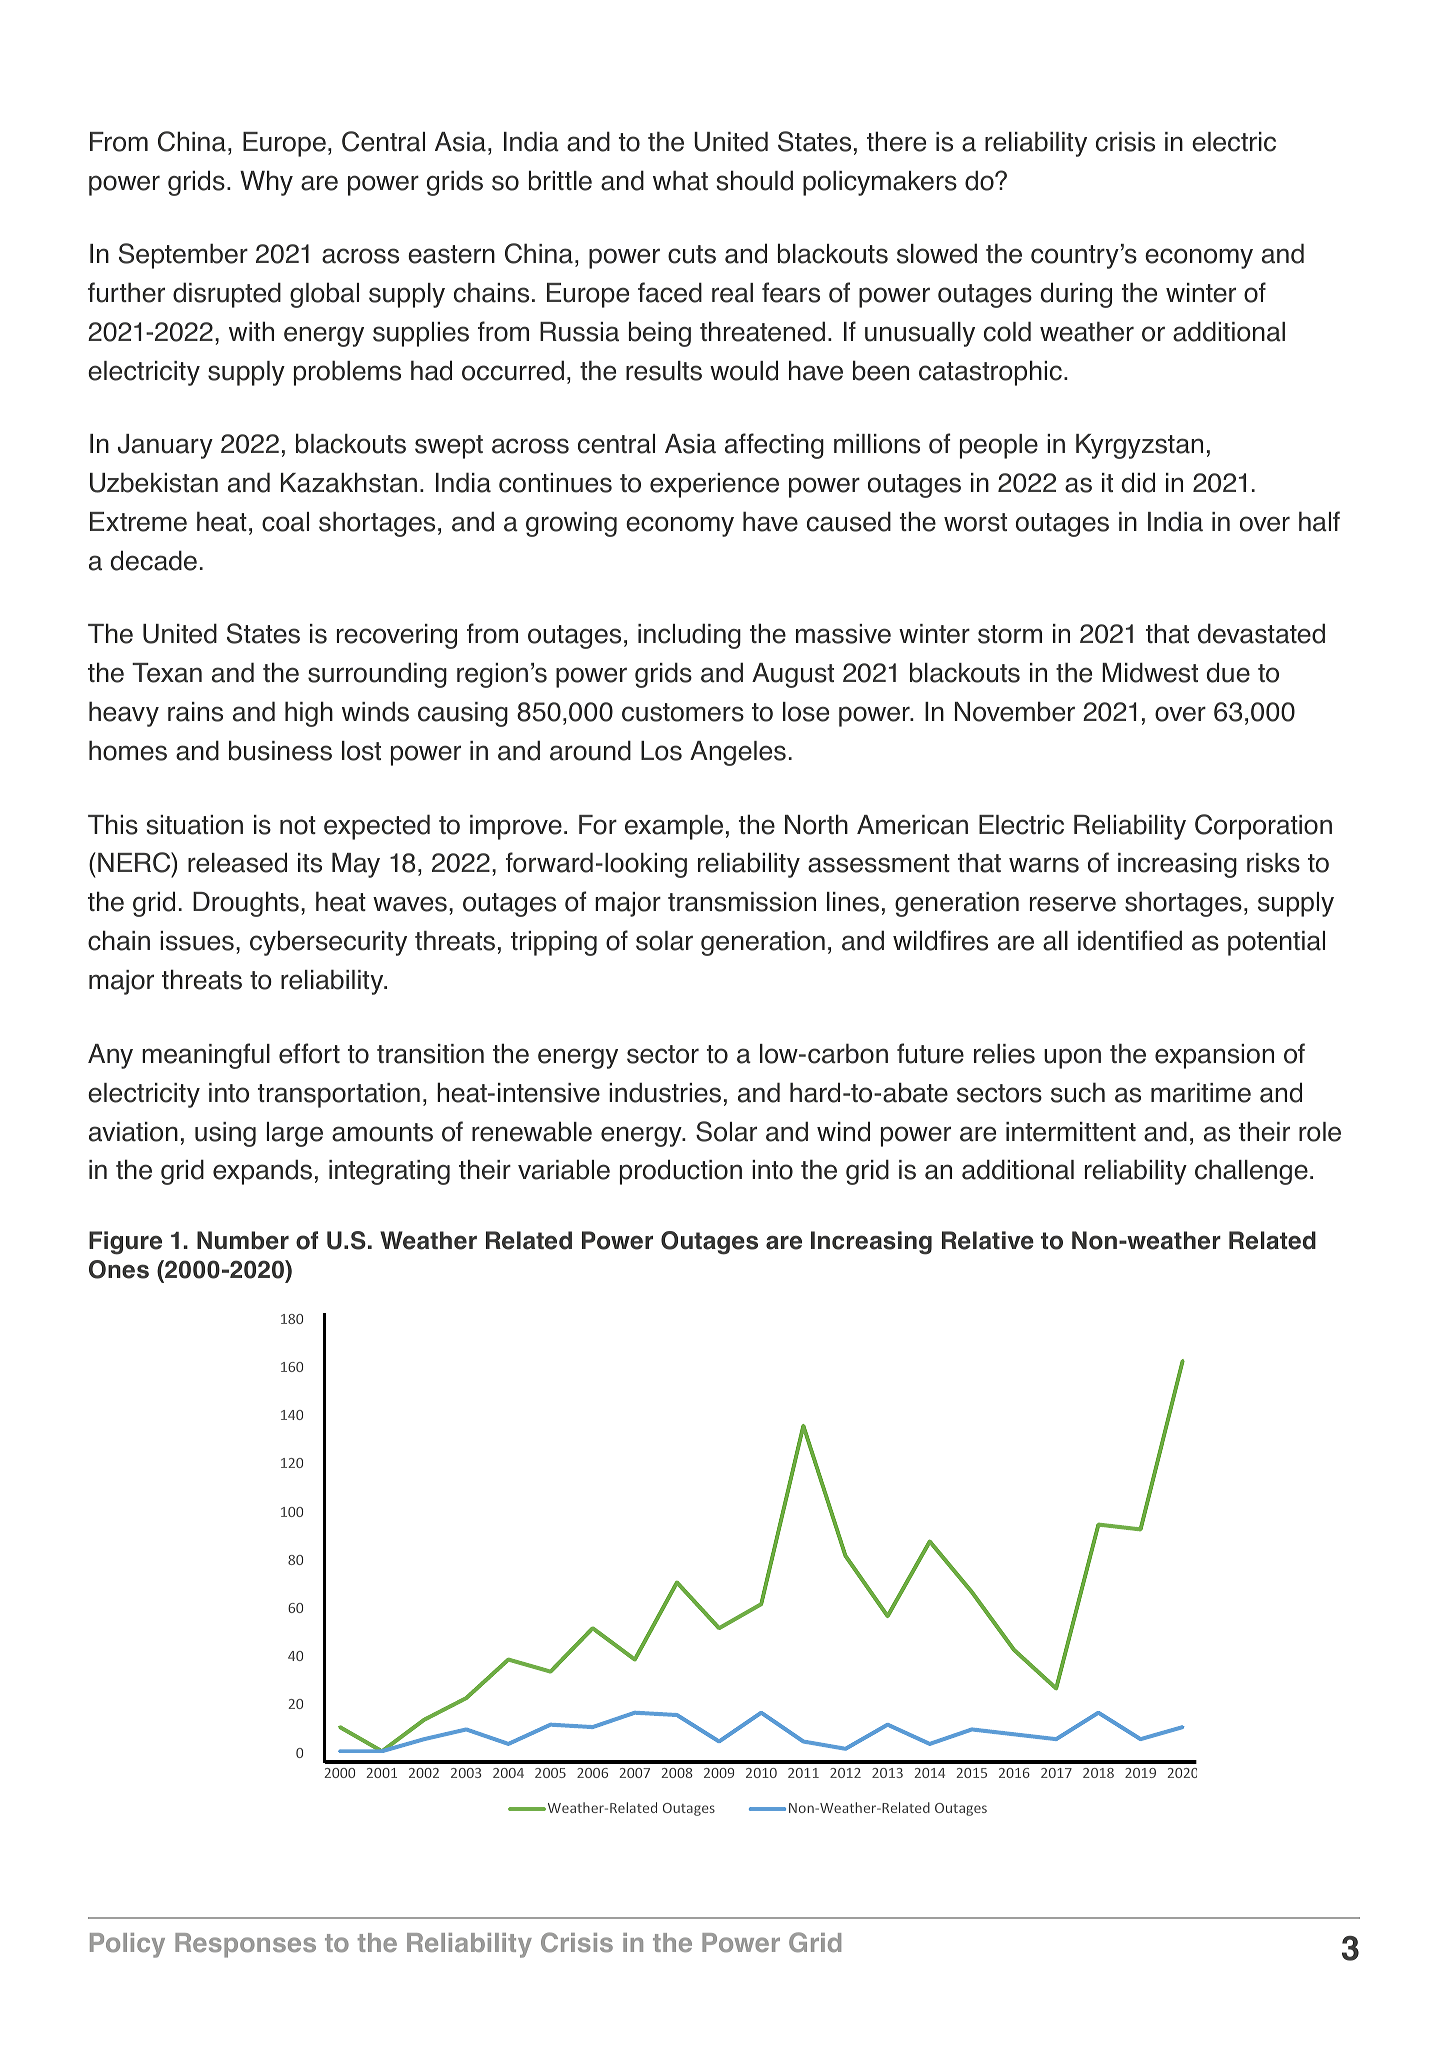 The image size is (1448, 2048). Describe the element at coordinates (1214, 1056) in the screenshot. I see `expansion` at that location.
